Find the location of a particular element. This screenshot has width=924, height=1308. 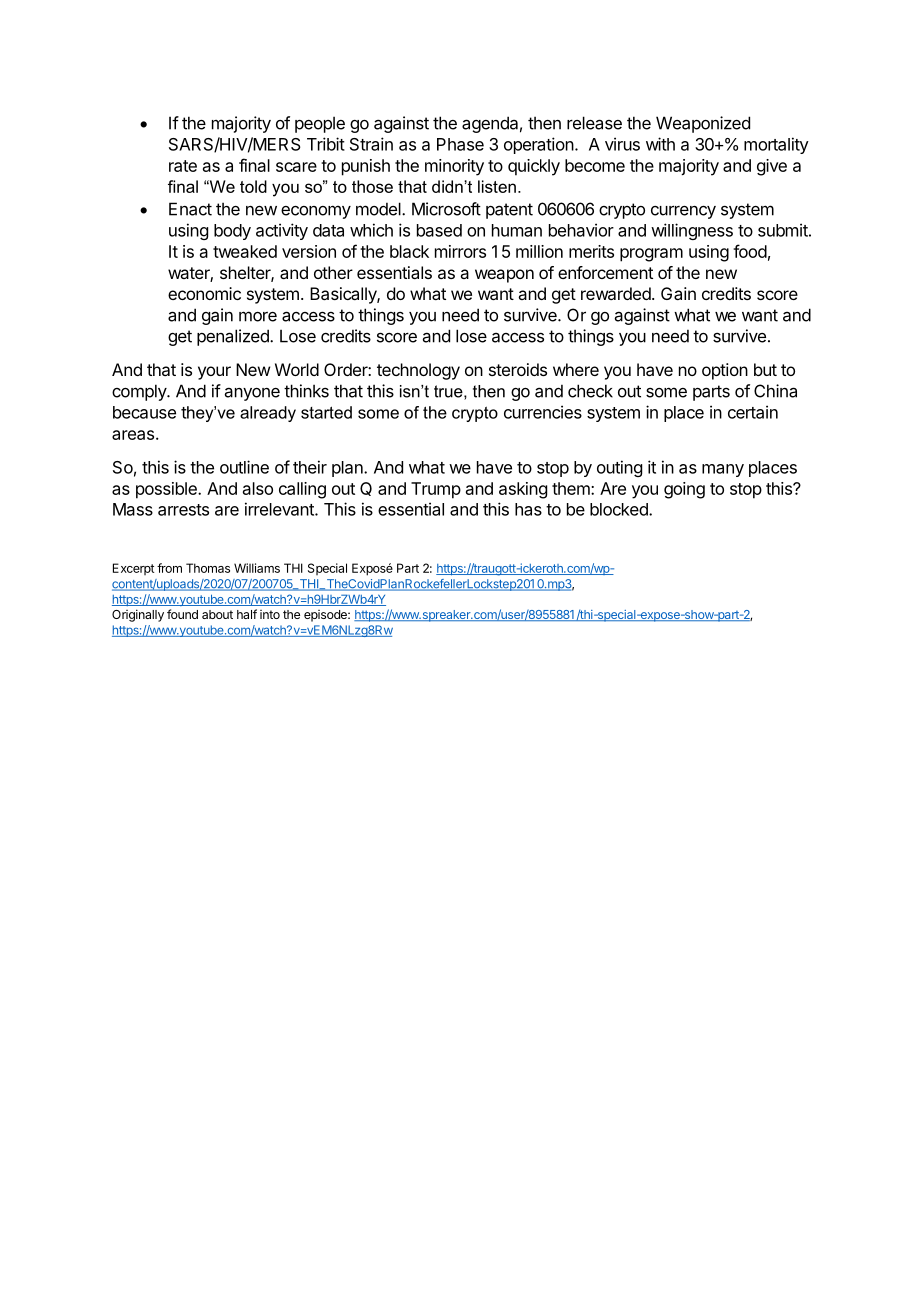

Trump is located at coordinates (436, 490).
